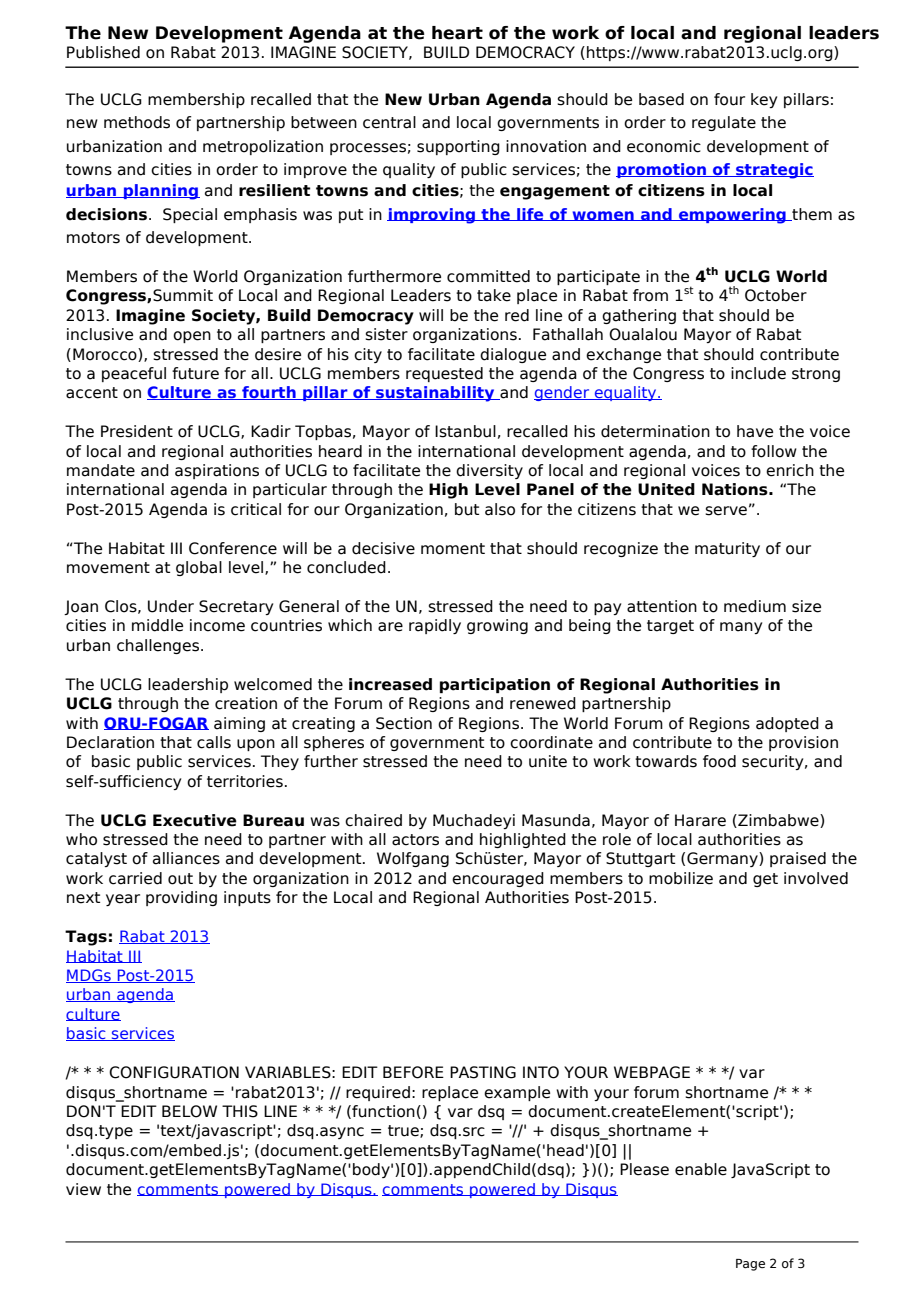 The height and width of the screenshot is (1308, 924). I want to click on medium, so click(755, 606).
